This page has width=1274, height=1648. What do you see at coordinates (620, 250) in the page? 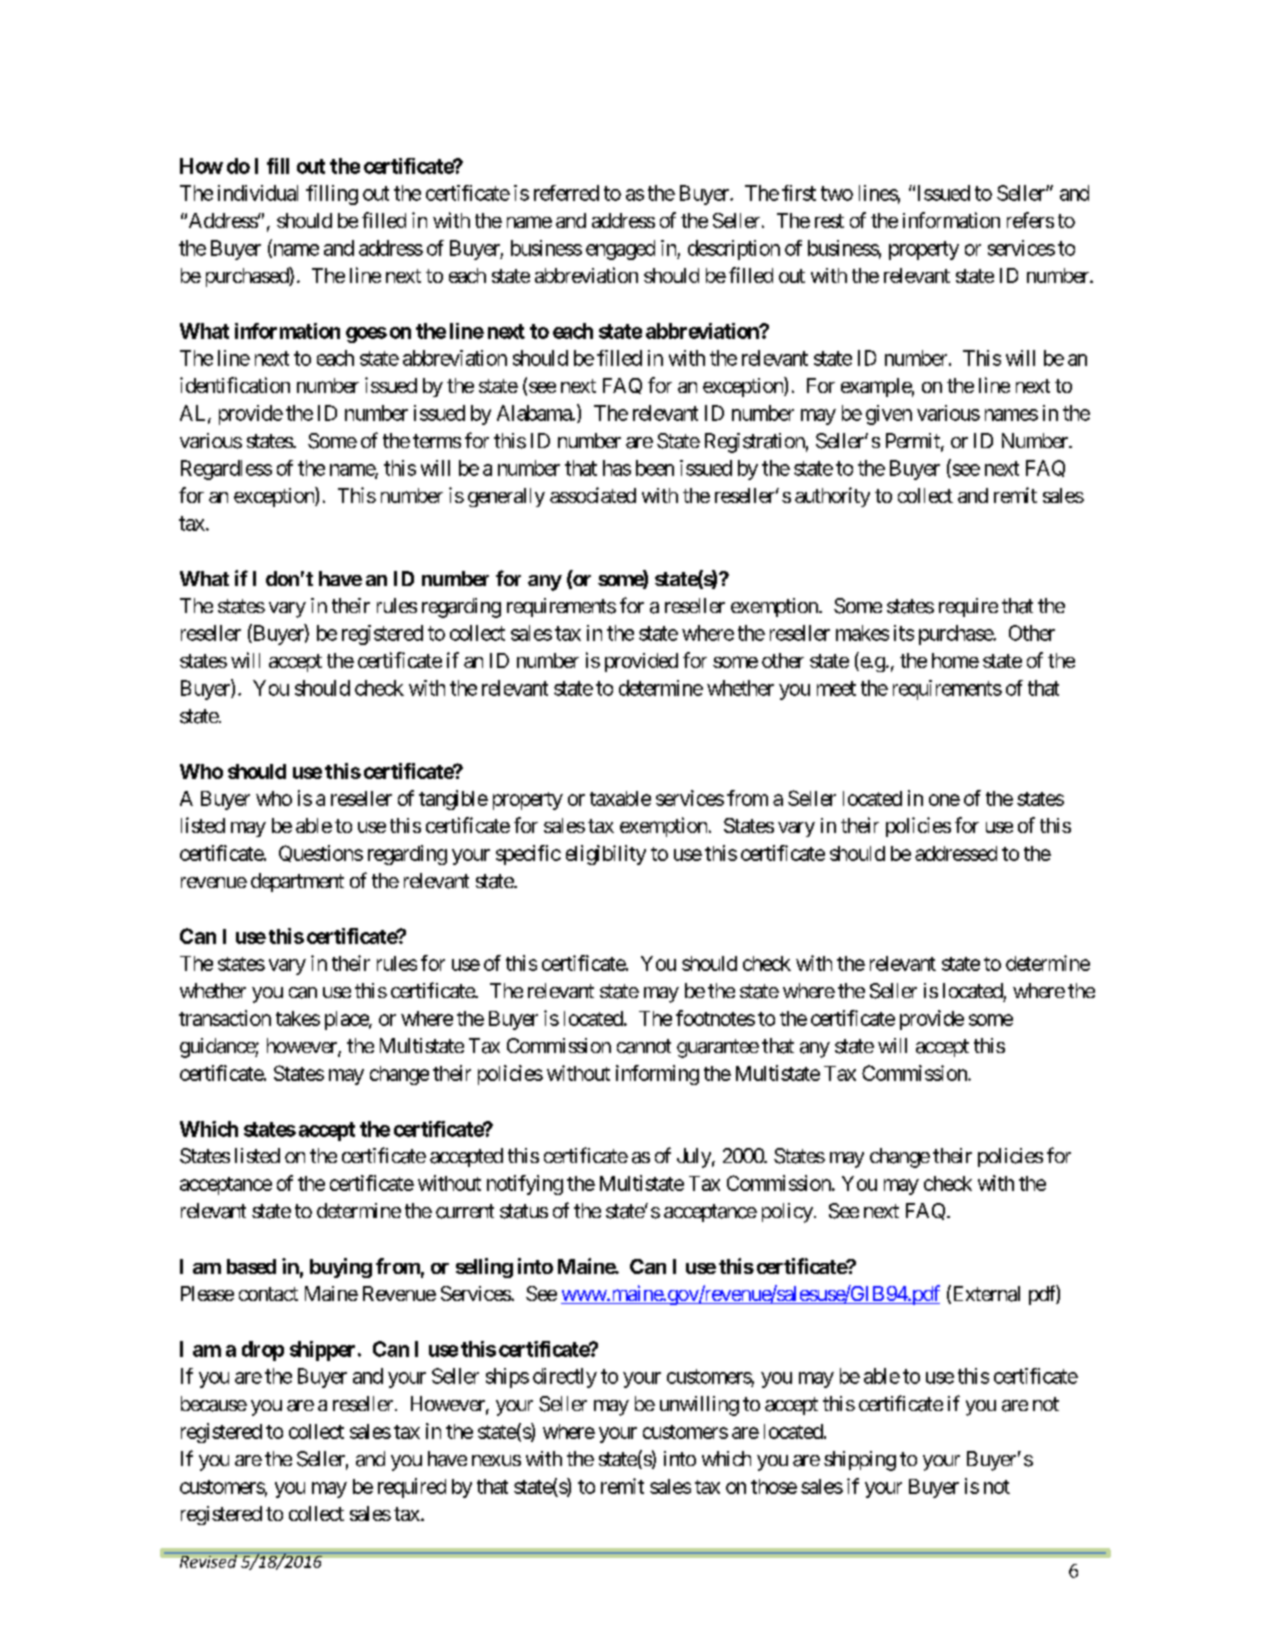
I see `engaged` at bounding box center [620, 250].
